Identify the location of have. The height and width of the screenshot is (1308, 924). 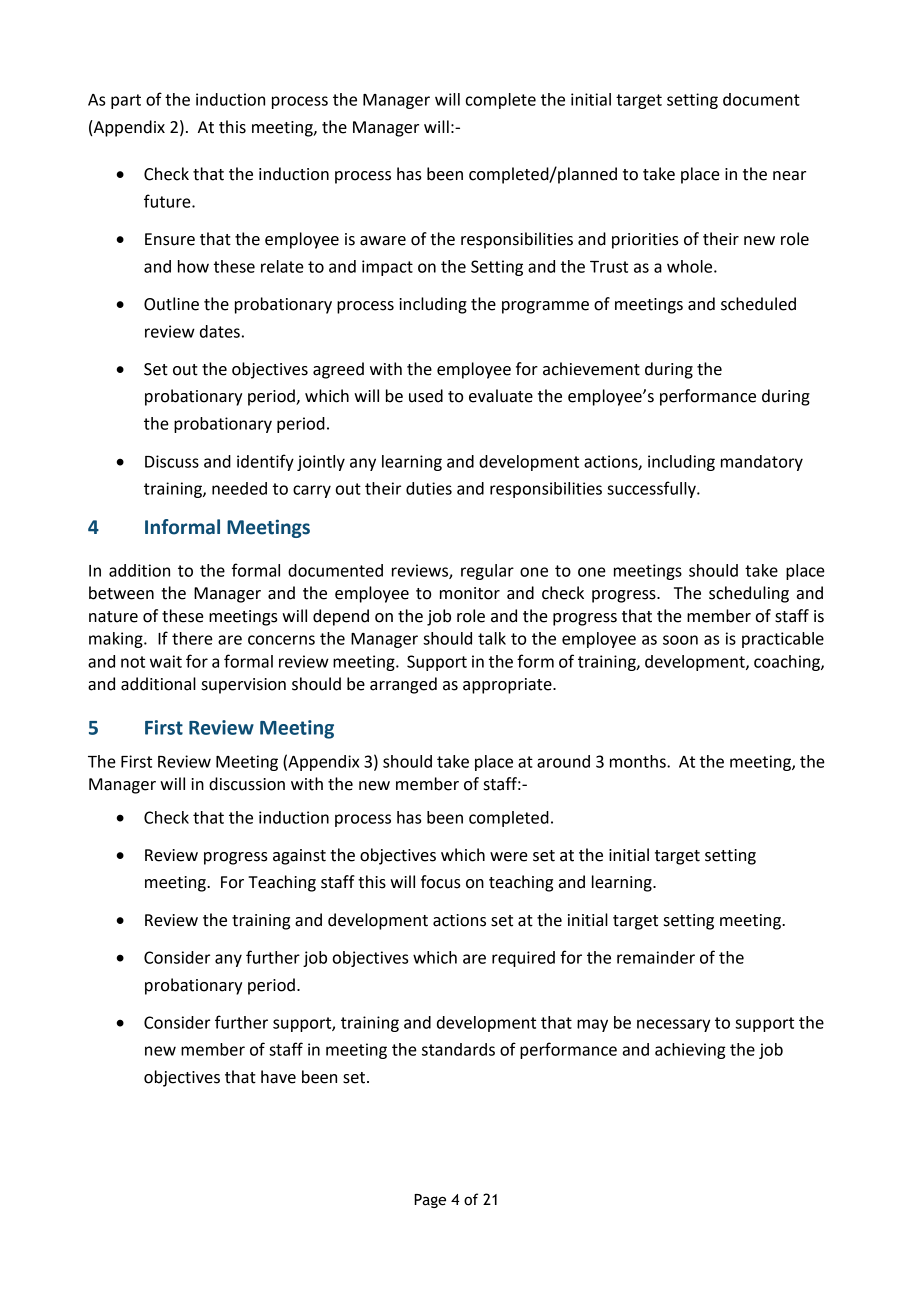
(278, 1077).
